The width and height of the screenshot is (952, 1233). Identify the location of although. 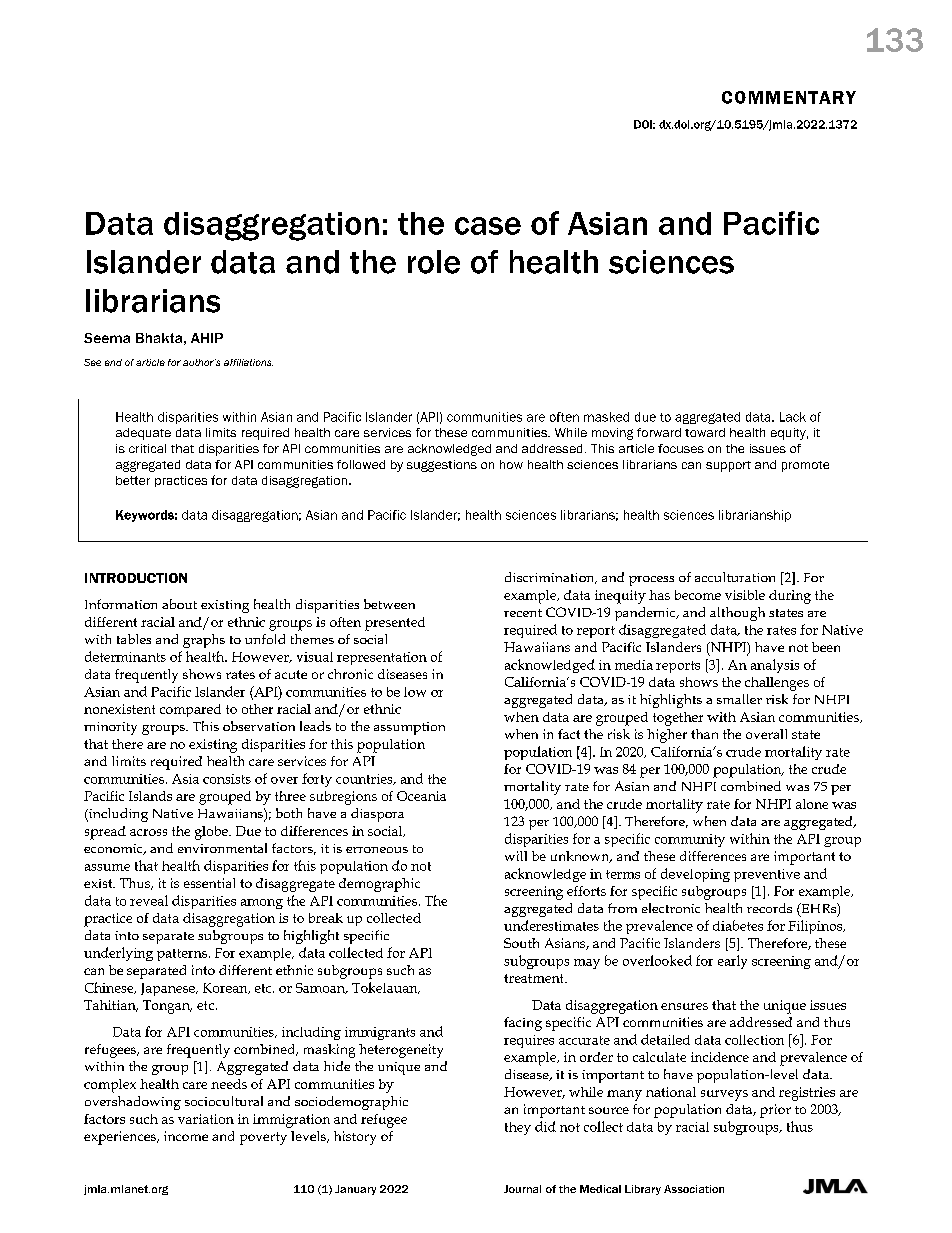
(737, 614).
